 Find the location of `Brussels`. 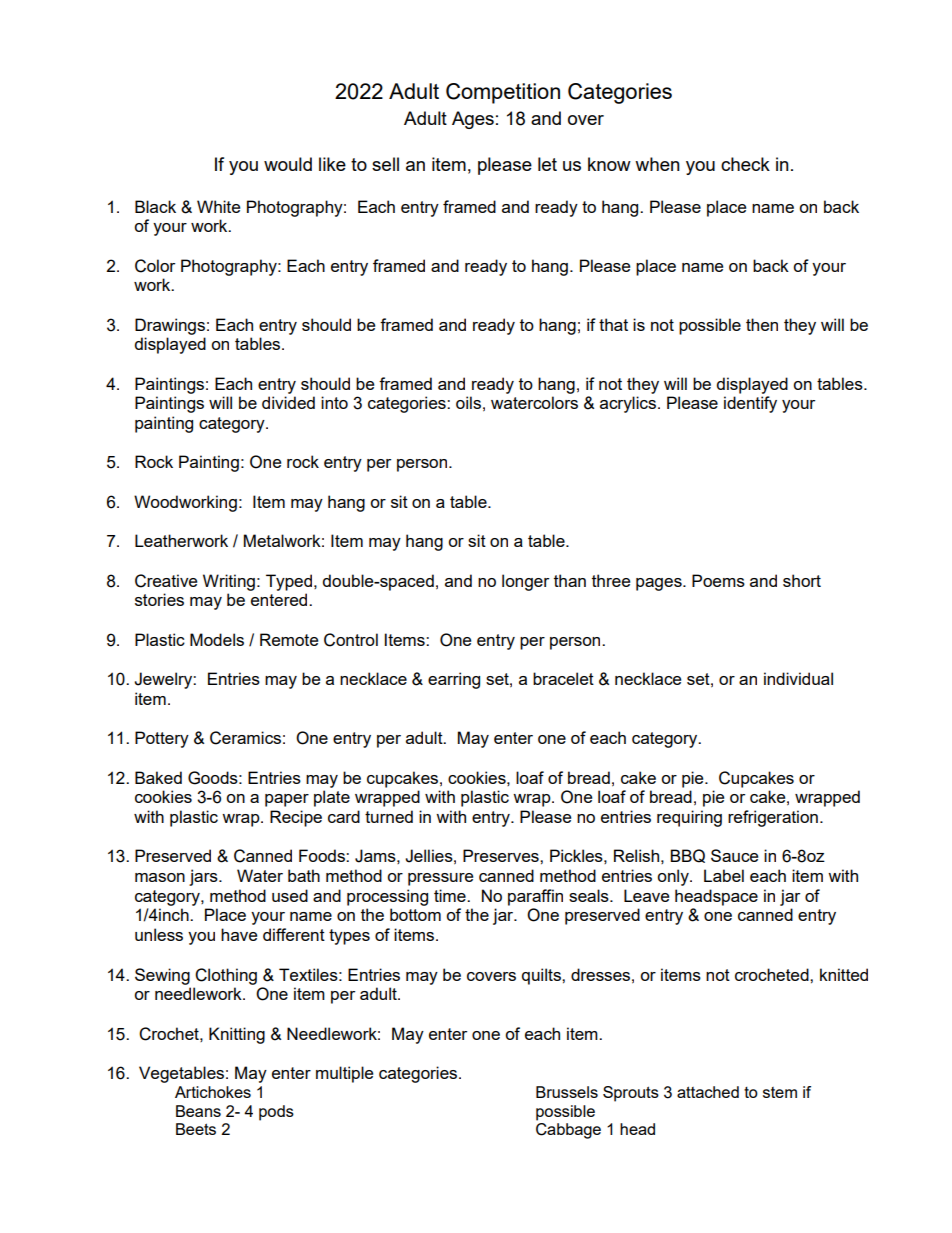

Brussels is located at coordinates (567, 1092).
